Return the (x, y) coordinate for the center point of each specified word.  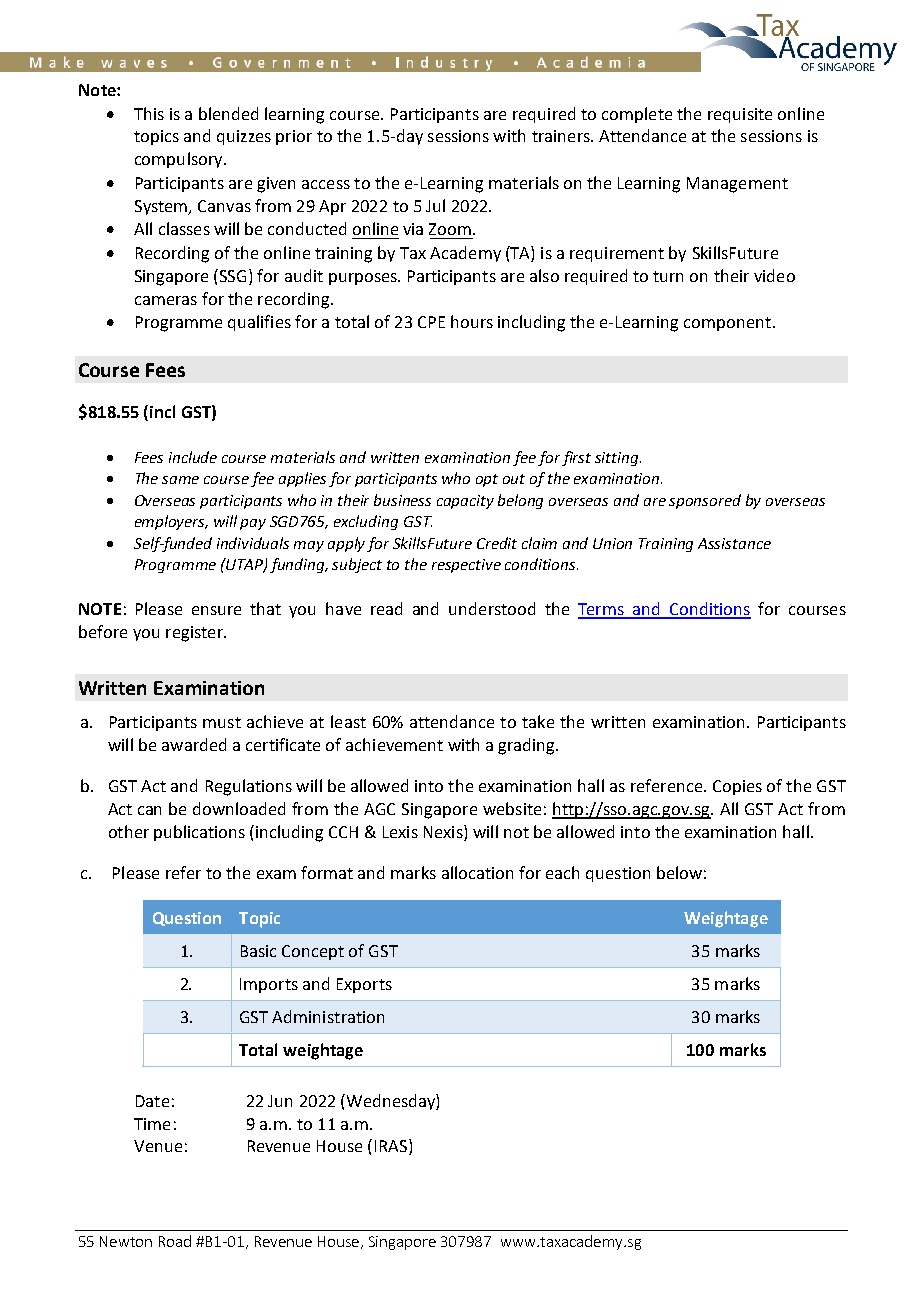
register (195, 634)
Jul (435, 205)
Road (175, 1241)
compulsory (180, 160)
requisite (740, 115)
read (386, 608)
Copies (737, 787)
